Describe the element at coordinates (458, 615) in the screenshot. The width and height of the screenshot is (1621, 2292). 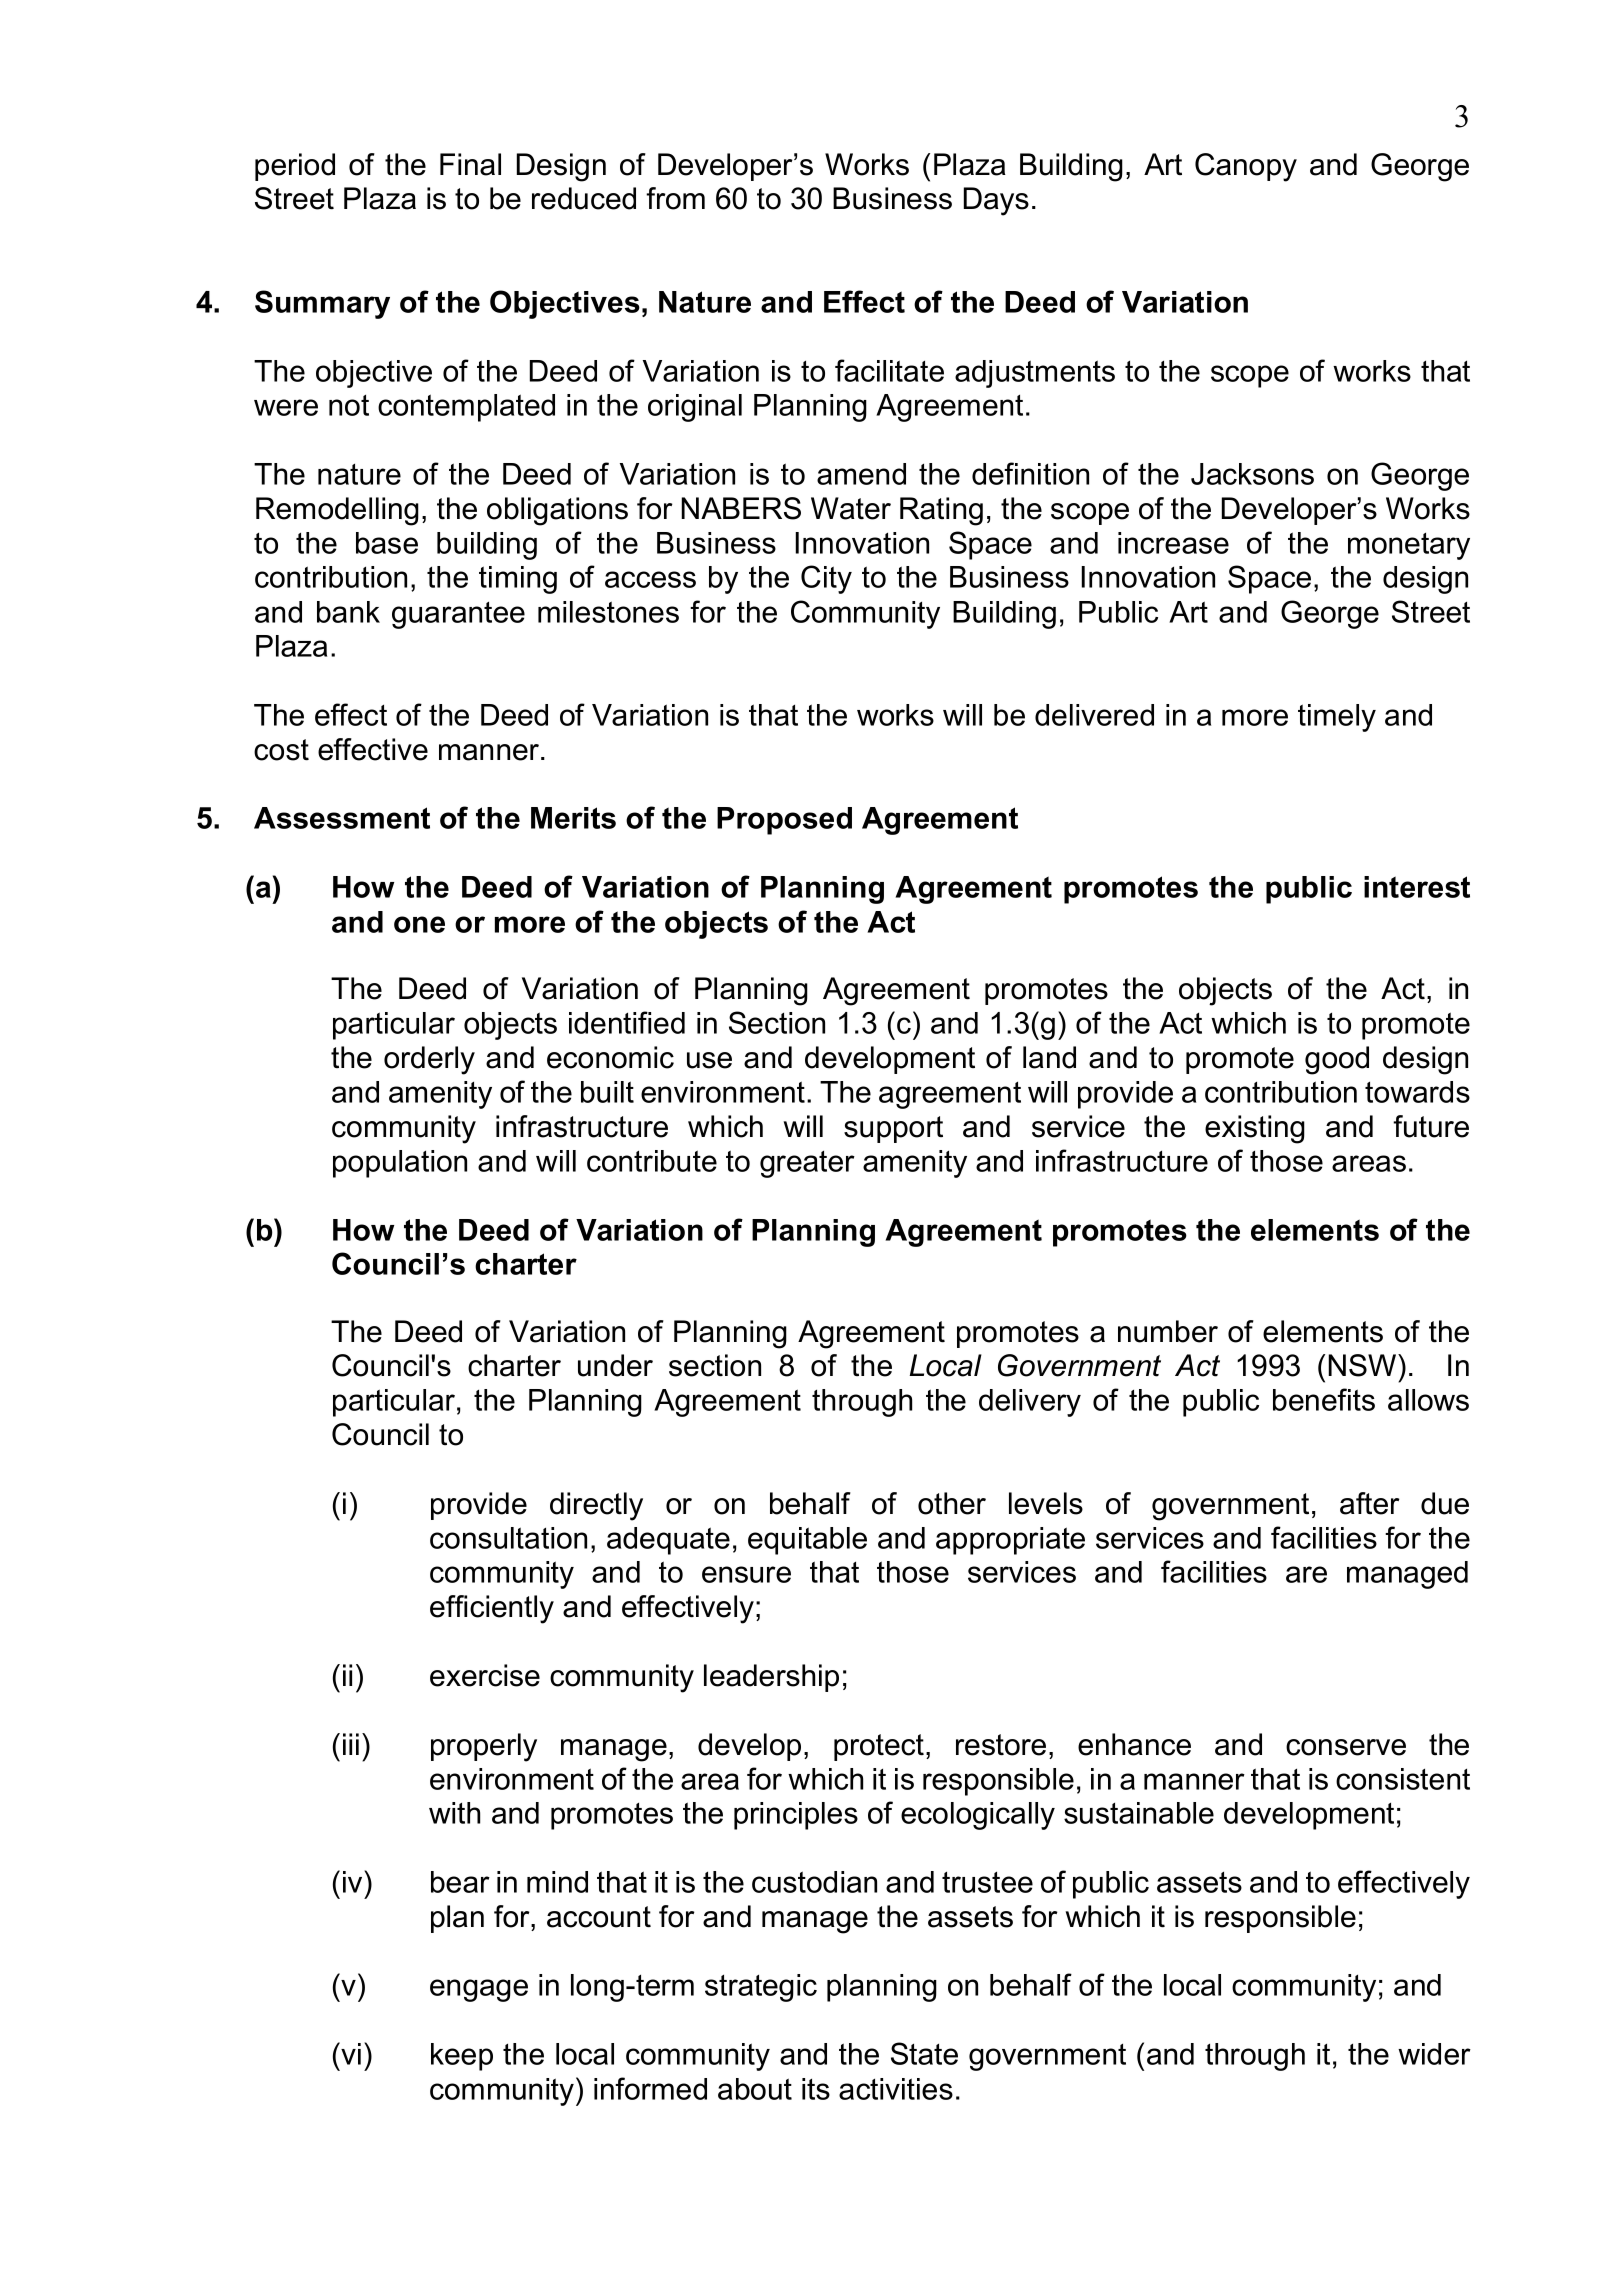
I see `guarantee` at that location.
